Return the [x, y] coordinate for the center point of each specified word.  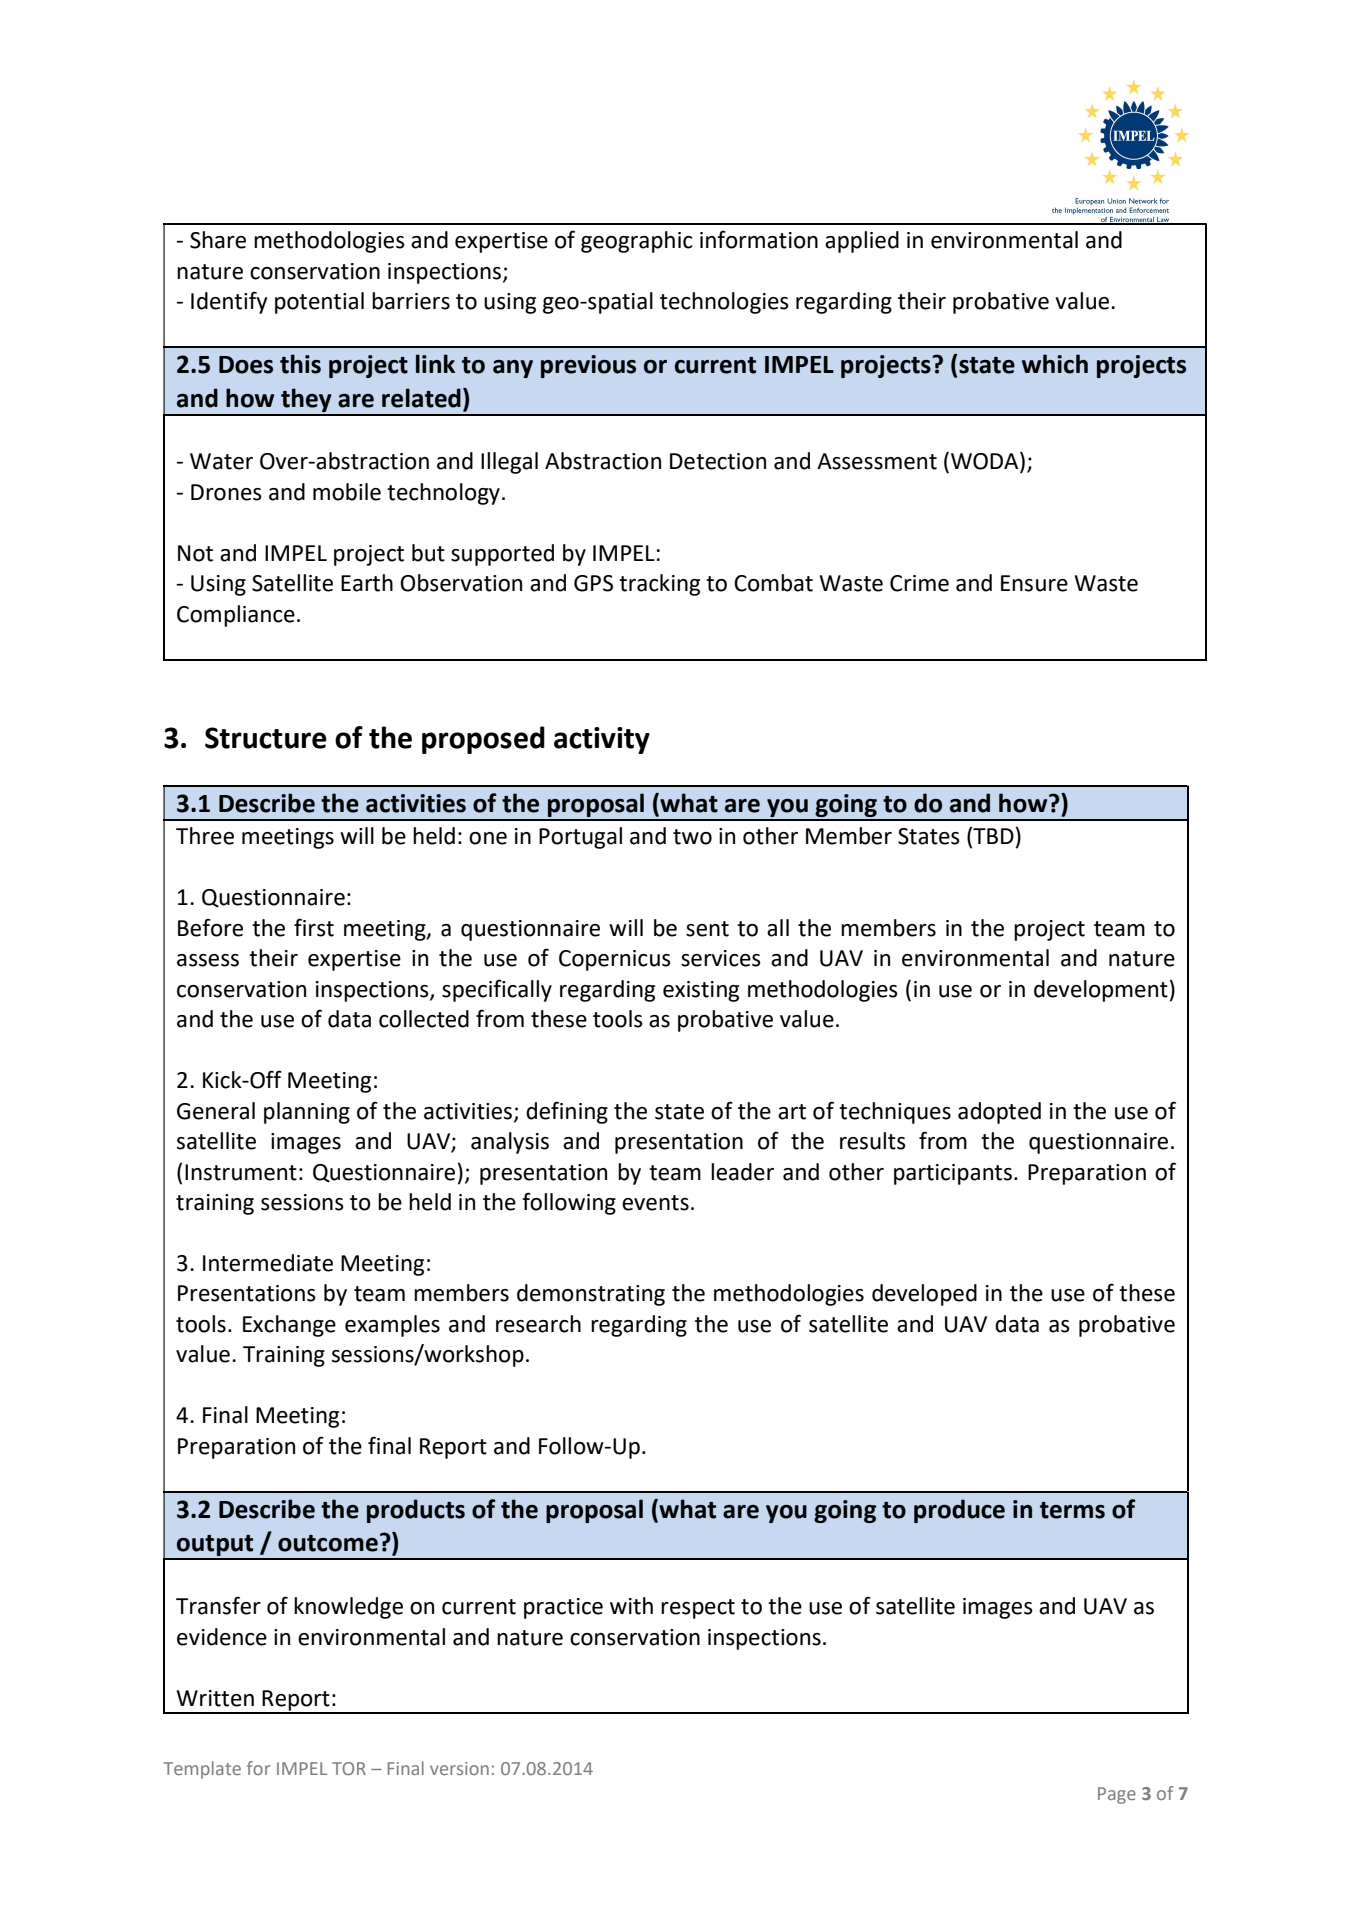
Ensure [1034, 583]
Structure [266, 738]
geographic [637, 242]
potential [319, 303]
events [655, 1203]
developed [924, 1295]
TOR [349, 1768]
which [1055, 364]
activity [602, 740]
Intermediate [268, 1263]
